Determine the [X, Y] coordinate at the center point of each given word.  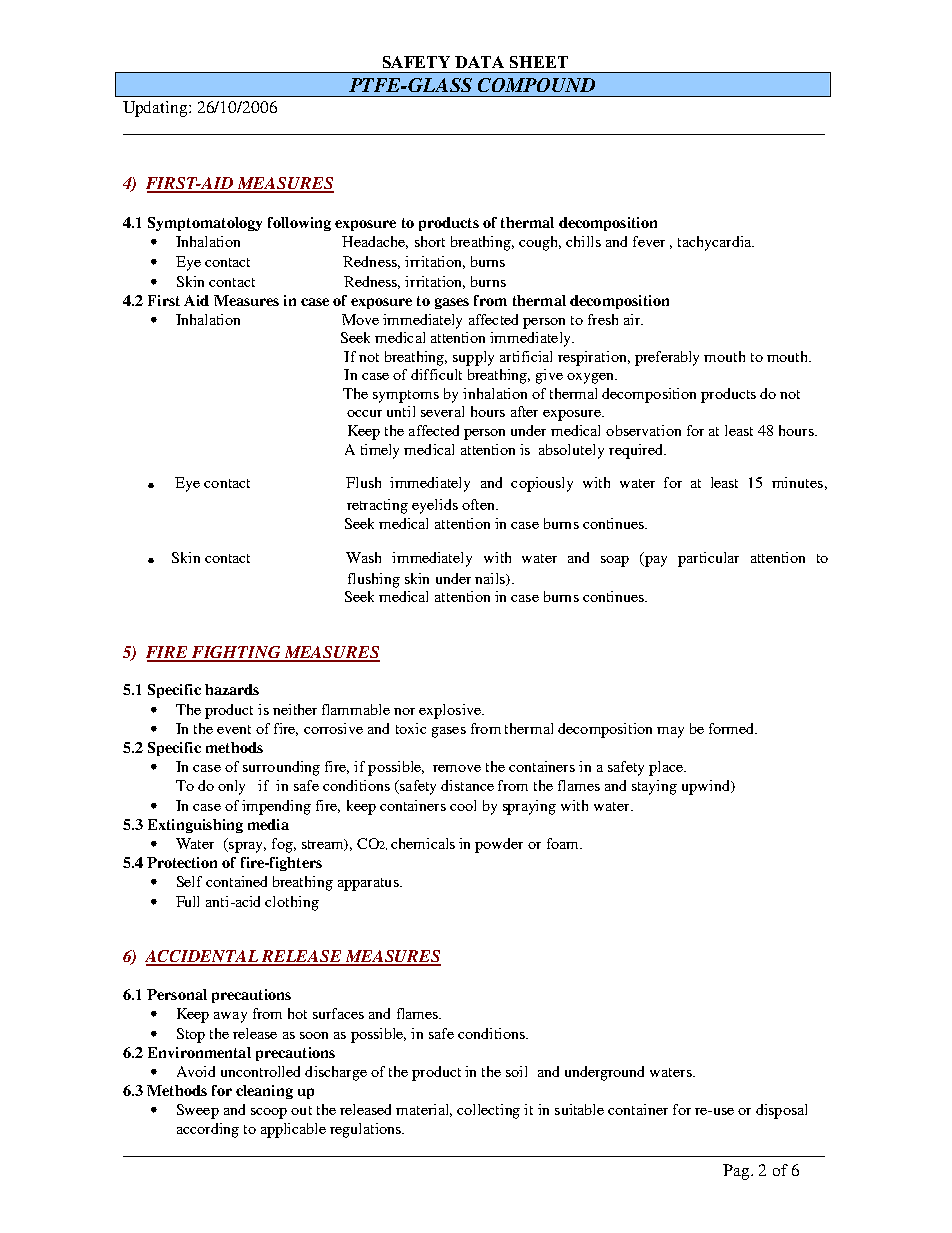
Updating [156, 109]
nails [491, 579]
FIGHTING [236, 653]
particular [708, 559]
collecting [488, 1111]
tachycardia [716, 243]
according [208, 1130]
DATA [479, 62]
